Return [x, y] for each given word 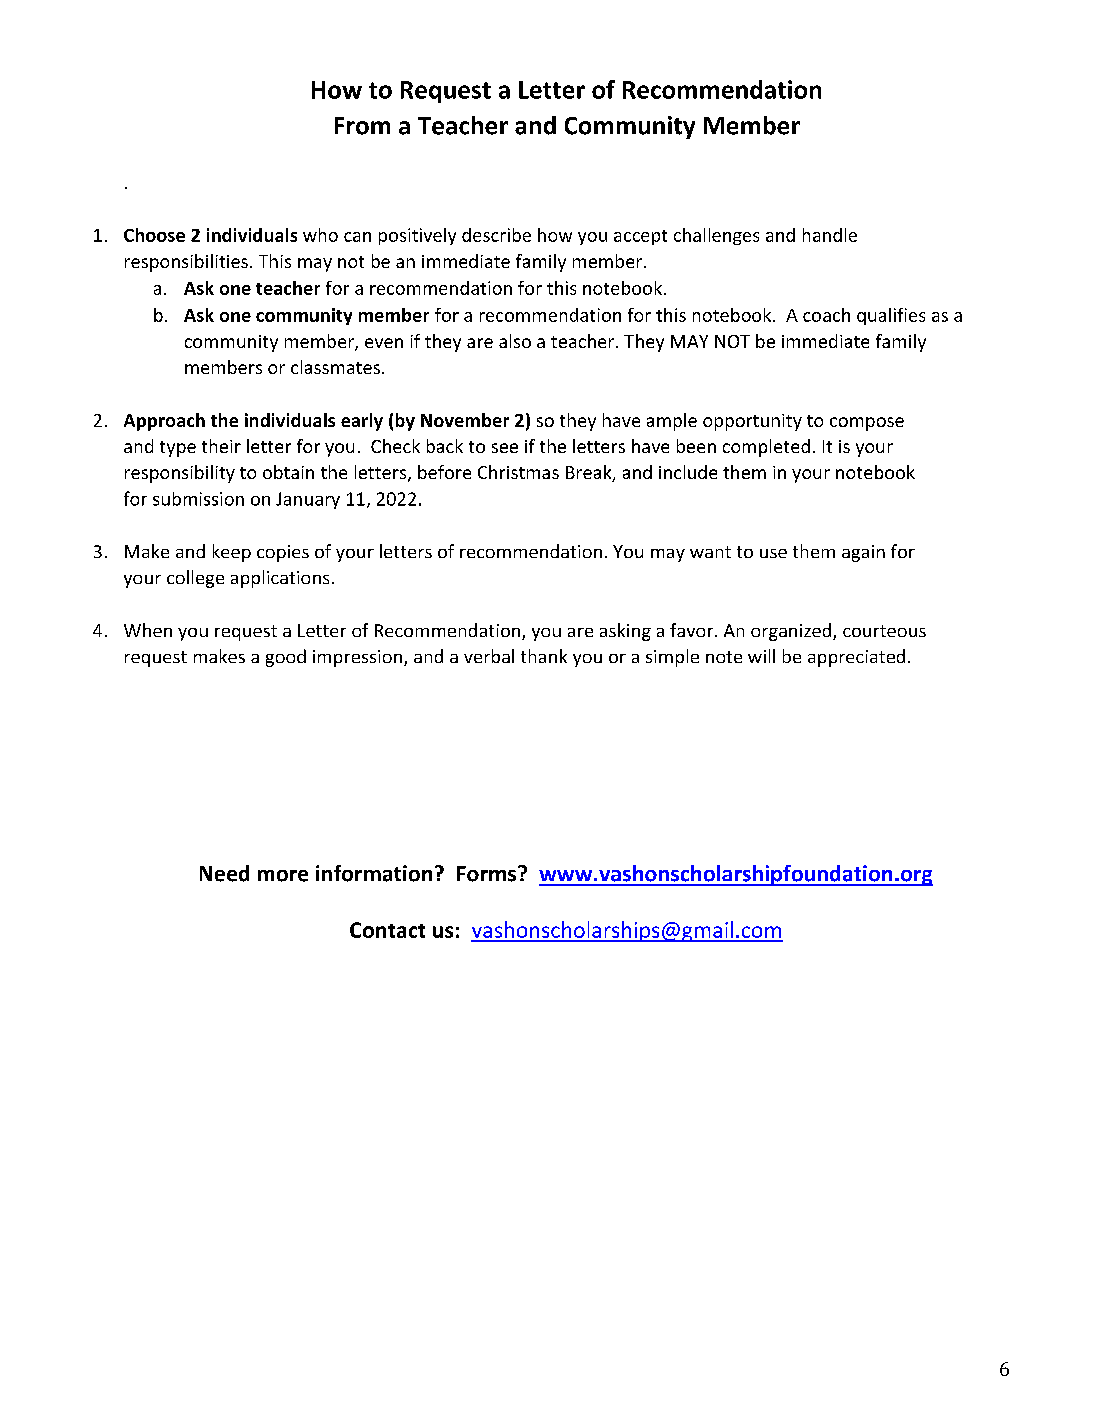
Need [224, 873]
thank [544, 656]
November [465, 420]
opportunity [752, 422]
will [761, 656]
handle [830, 235]
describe [496, 235]
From [362, 126]
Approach [164, 422]
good [286, 658]
